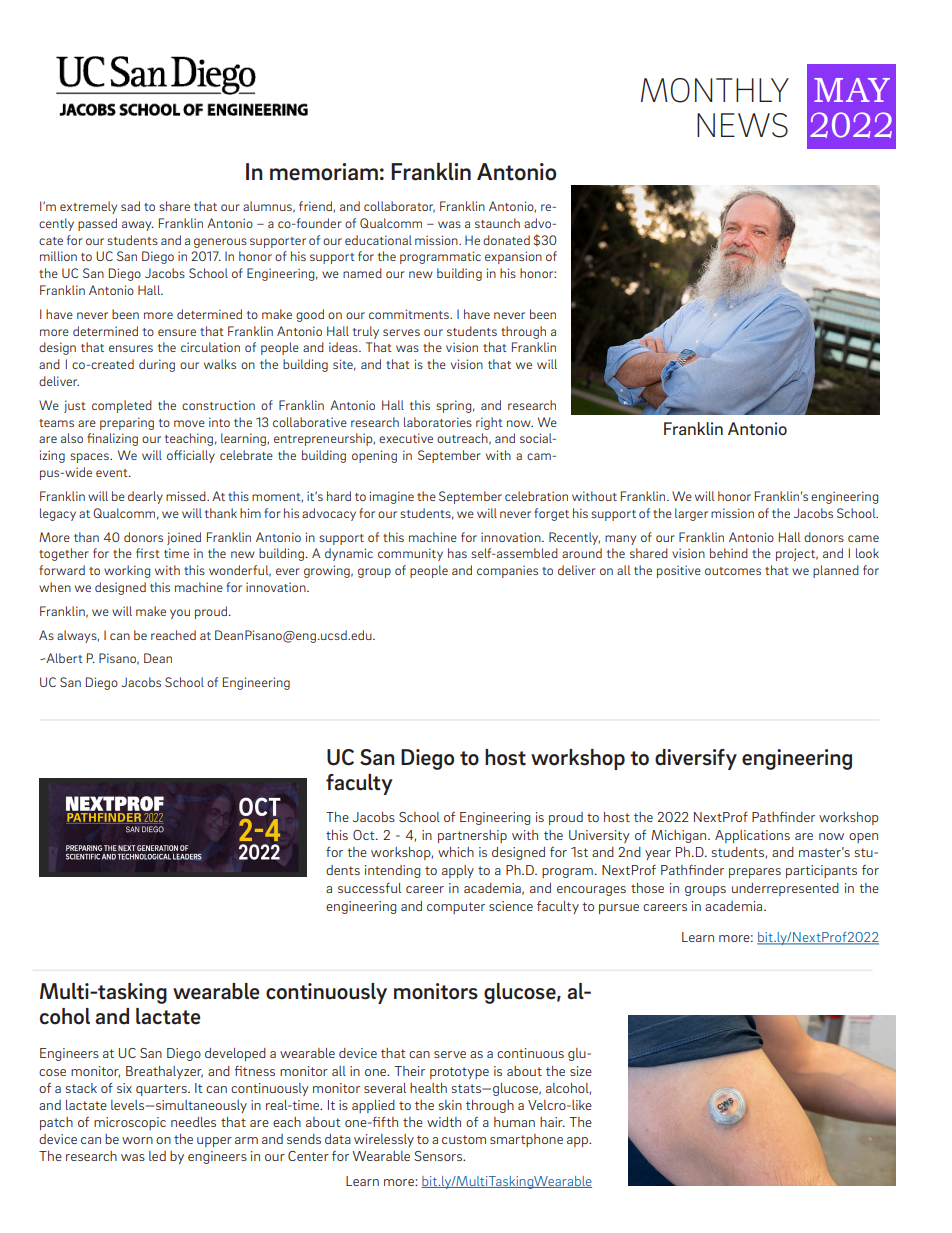 The height and width of the screenshot is (1233, 952). Describe the element at coordinates (581, 1071) in the screenshot. I see `size` at that location.
